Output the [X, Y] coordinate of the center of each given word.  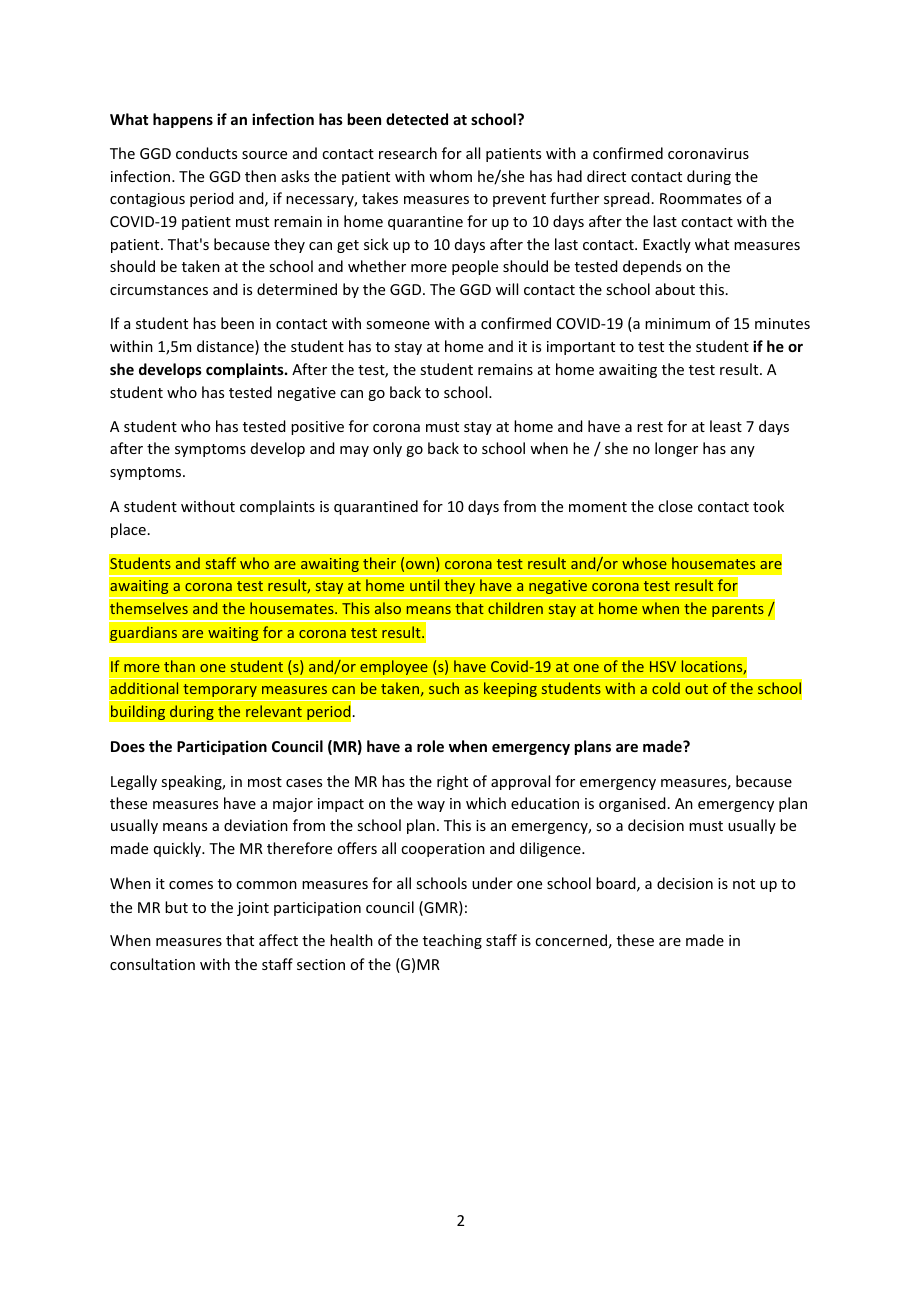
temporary [220, 690]
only [387, 449]
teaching [452, 941]
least [726, 426]
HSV [663, 666]
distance [226, 347]
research [408, 153]
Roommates [701, 198]
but [176, 907]
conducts [206, 153]
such [444, 688]
